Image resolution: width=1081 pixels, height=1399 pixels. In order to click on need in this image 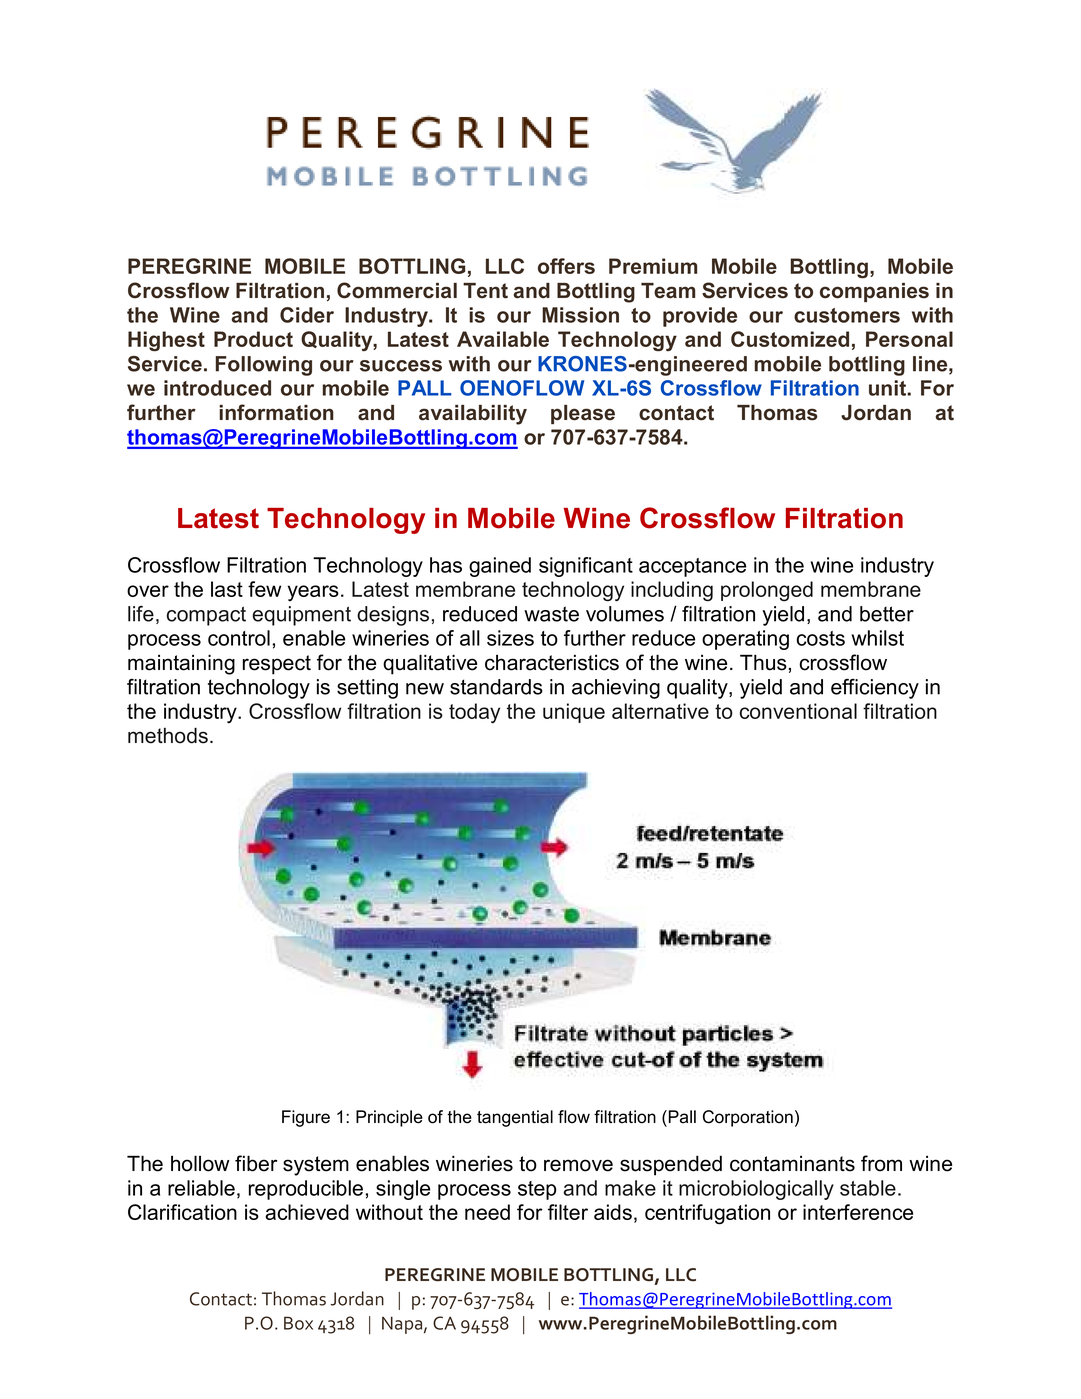, I will do `click(487, 1212)`.
